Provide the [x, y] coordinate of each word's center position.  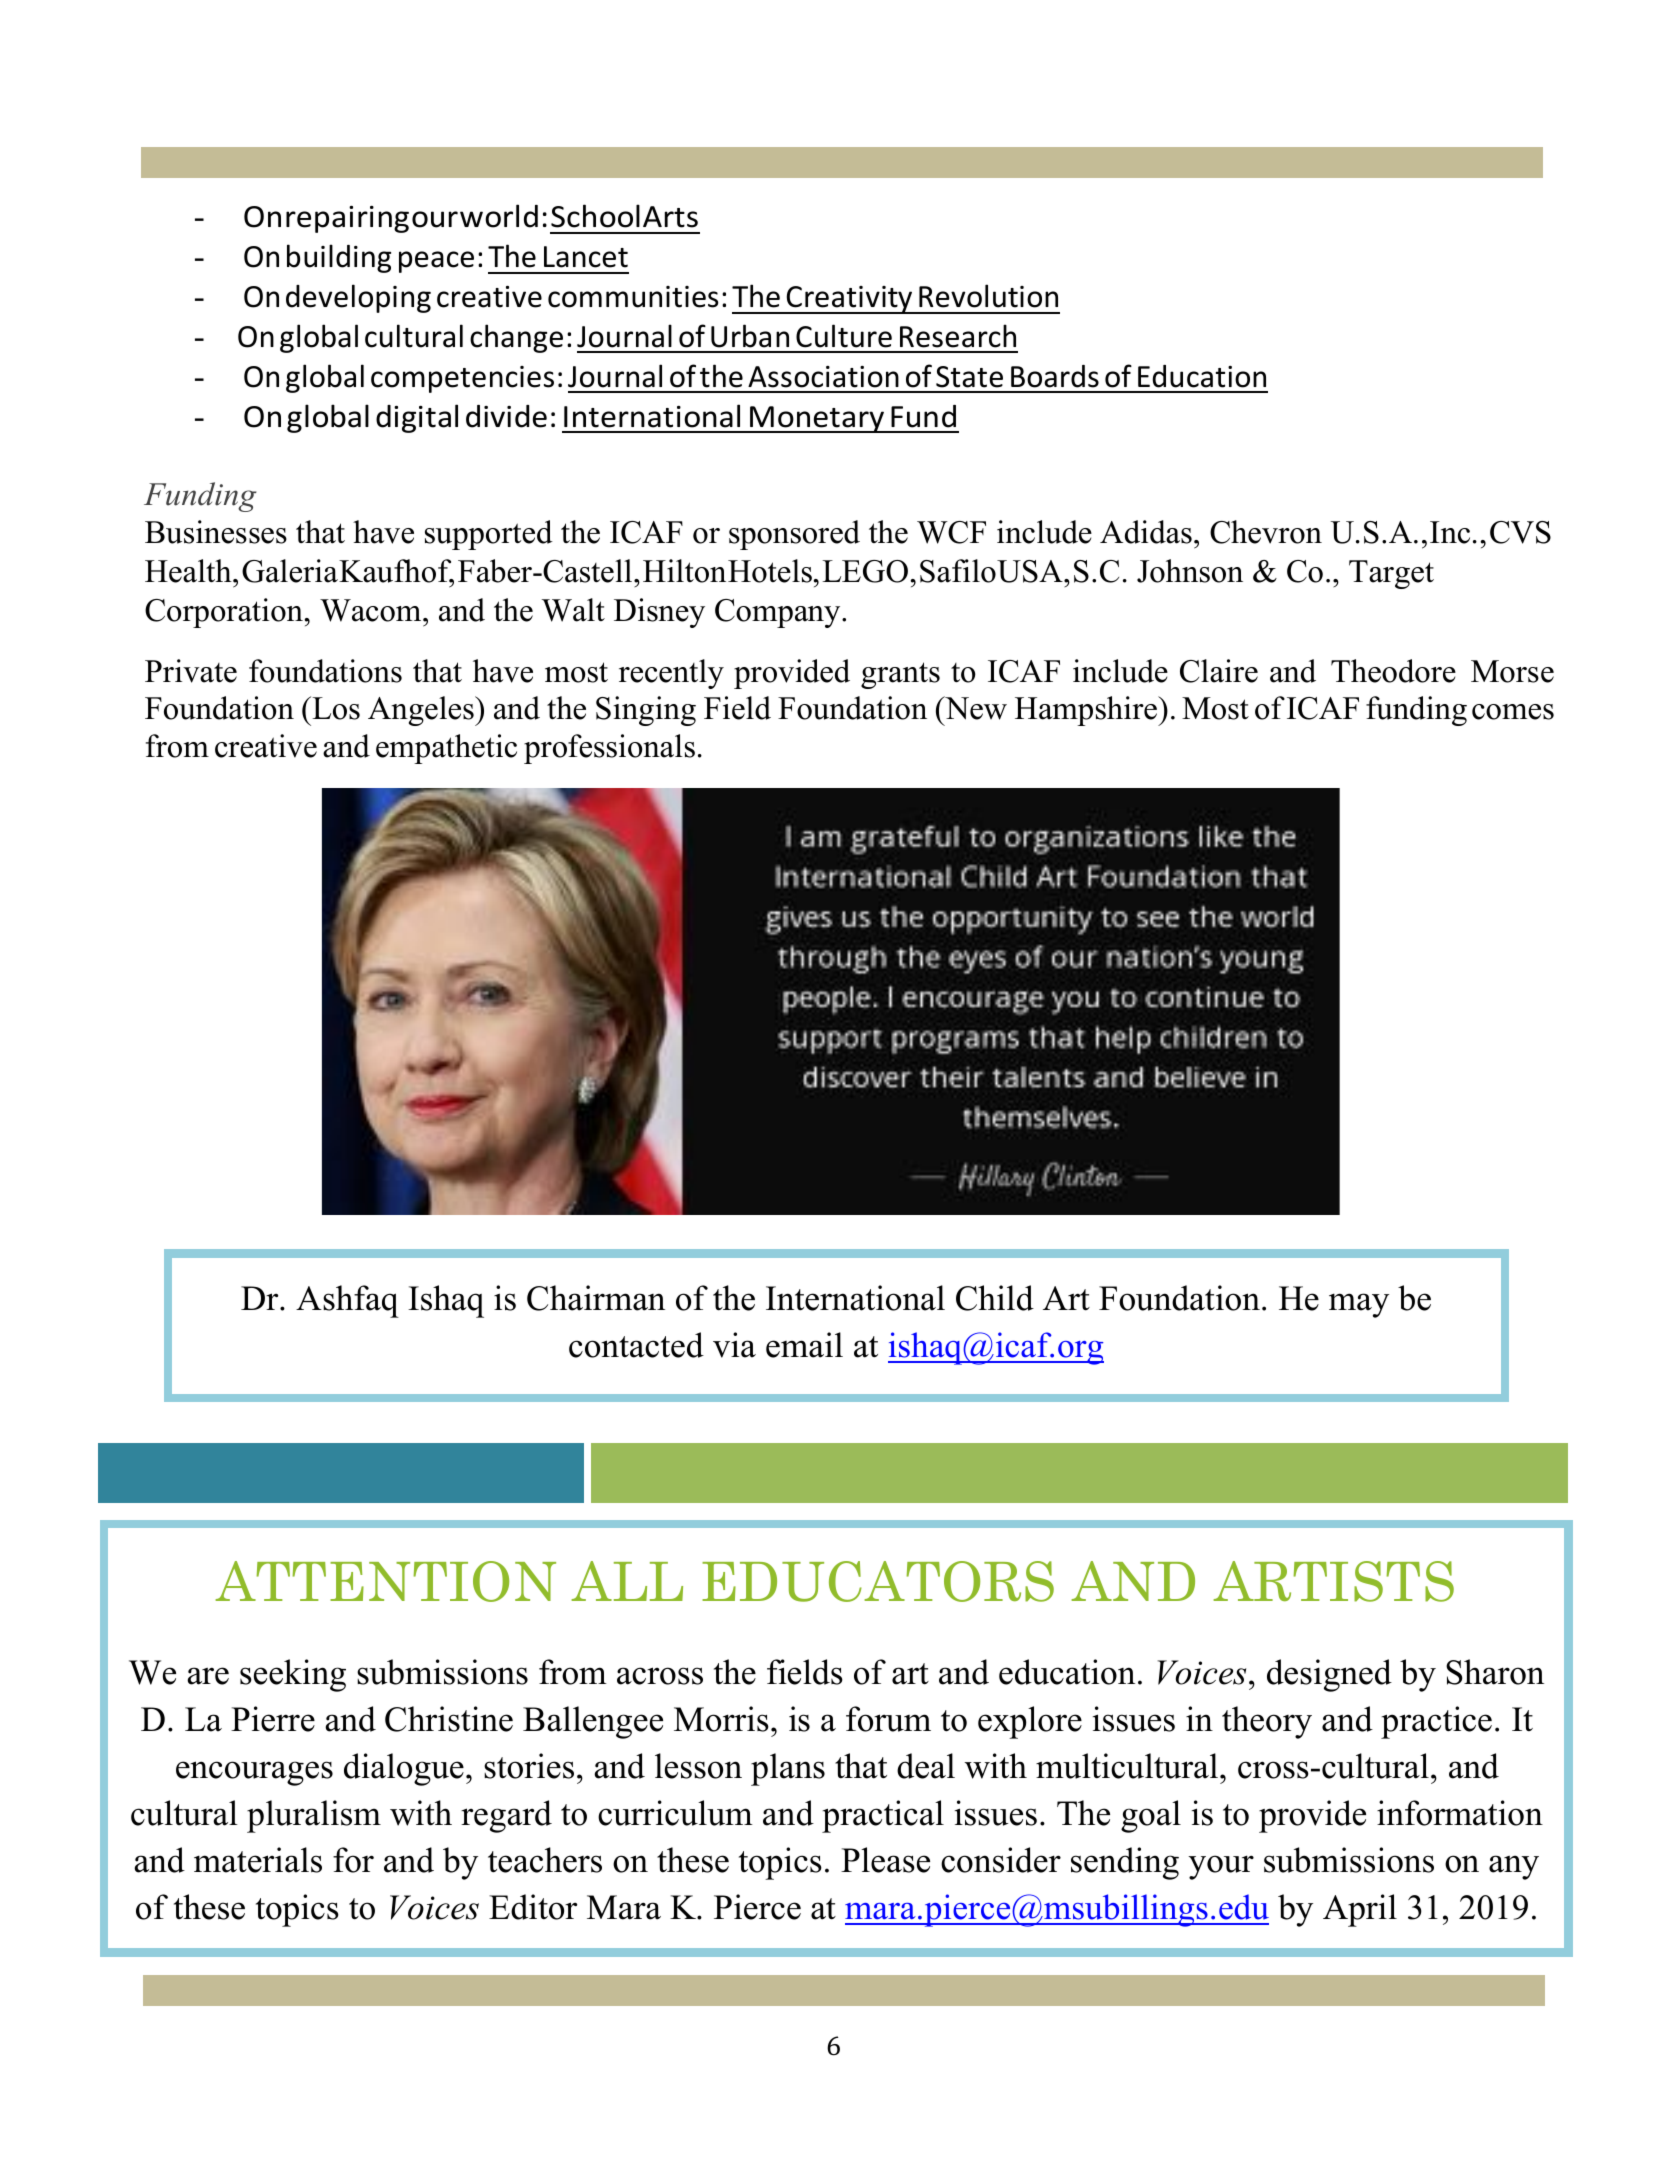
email [804, 1345]
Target [1391, 574]
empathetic [446, 749]
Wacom [372, 610]
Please [885, 1860]
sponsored [794, 535]
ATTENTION [385, 1581]
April [1360, 1910]
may [1359, 1305]
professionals [609, 749]
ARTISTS [1333, 1581]
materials [258, 1860]
